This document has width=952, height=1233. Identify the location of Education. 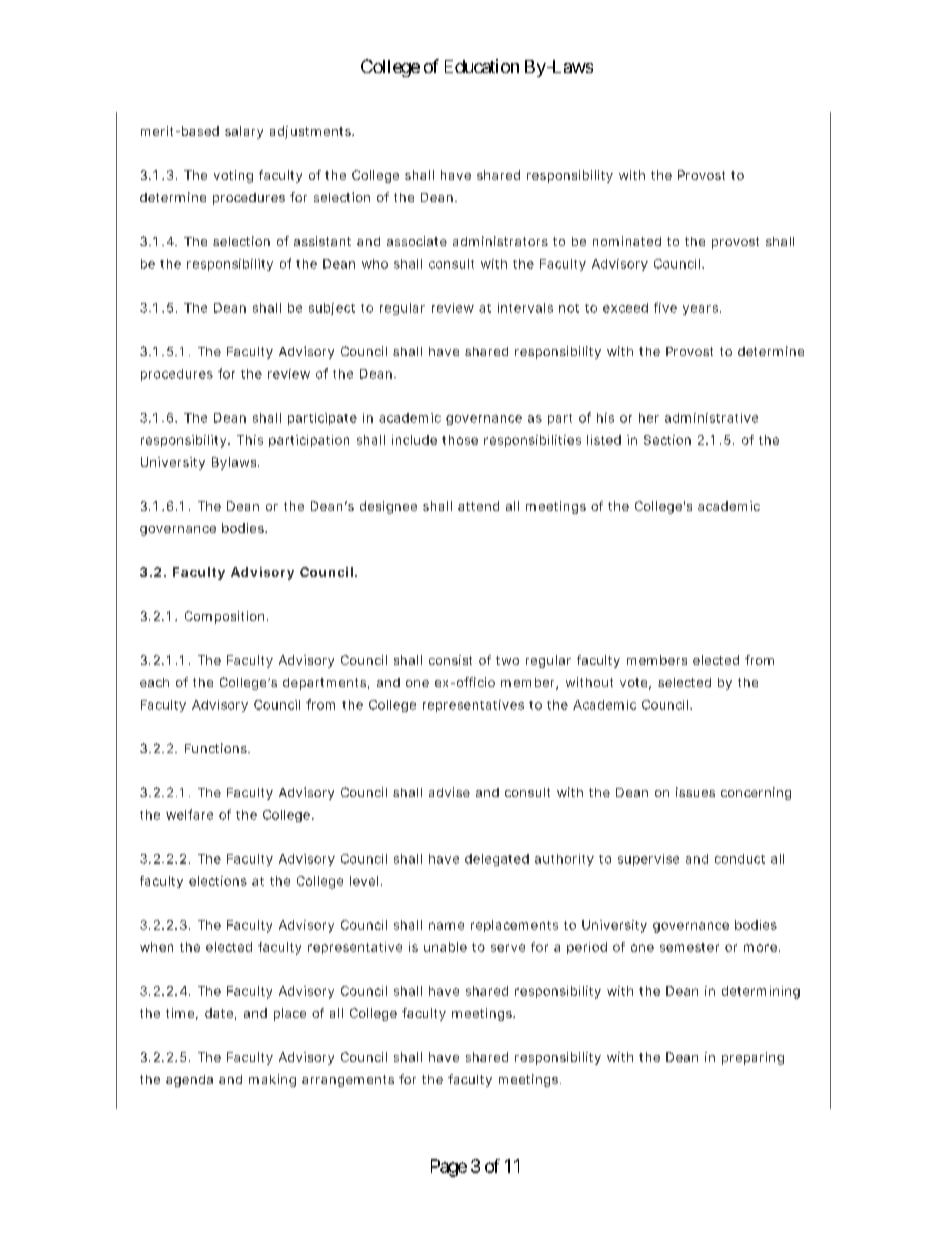
(482, 66).
